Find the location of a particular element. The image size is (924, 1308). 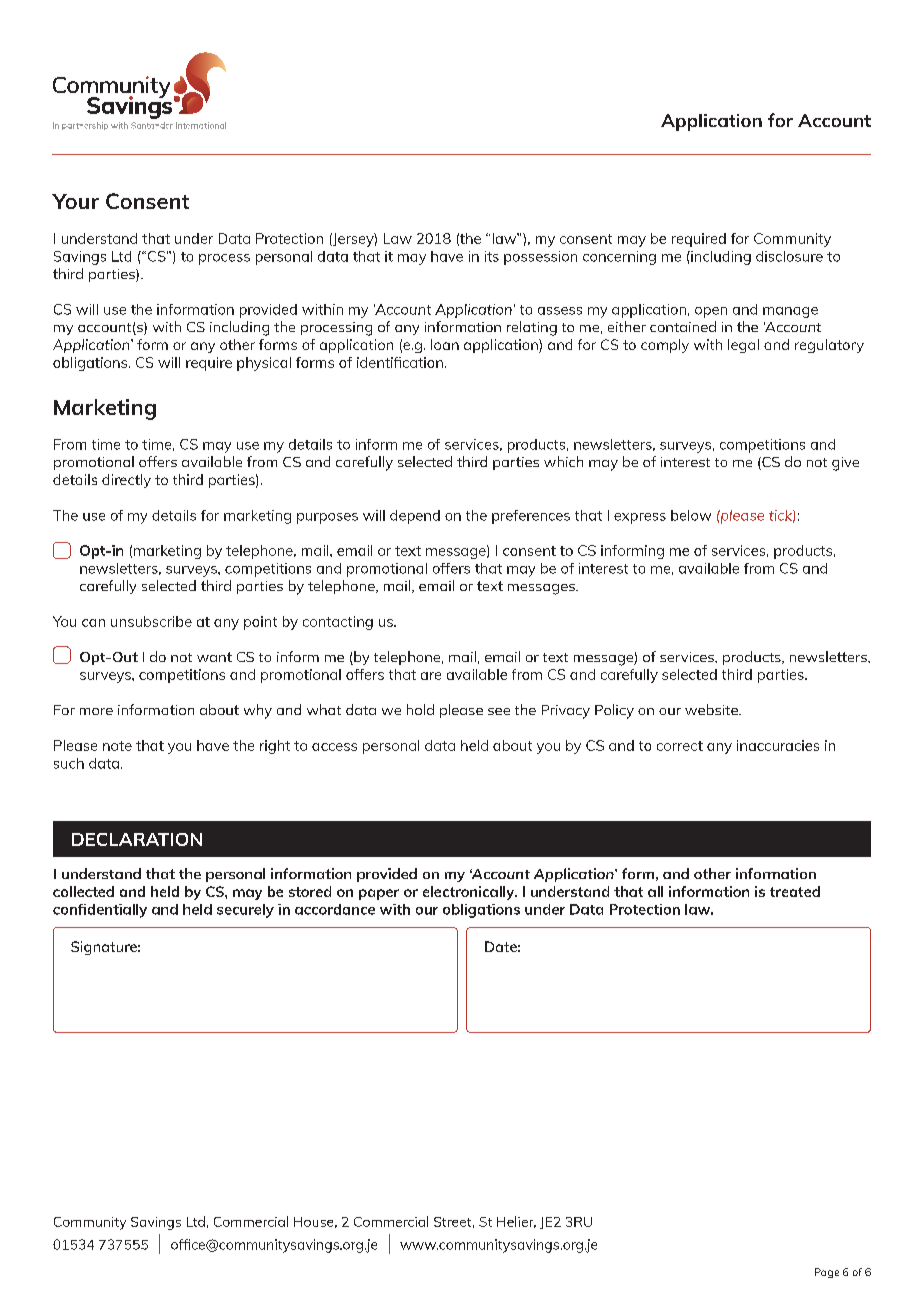

electronically is located at coordinates (470, 893).
